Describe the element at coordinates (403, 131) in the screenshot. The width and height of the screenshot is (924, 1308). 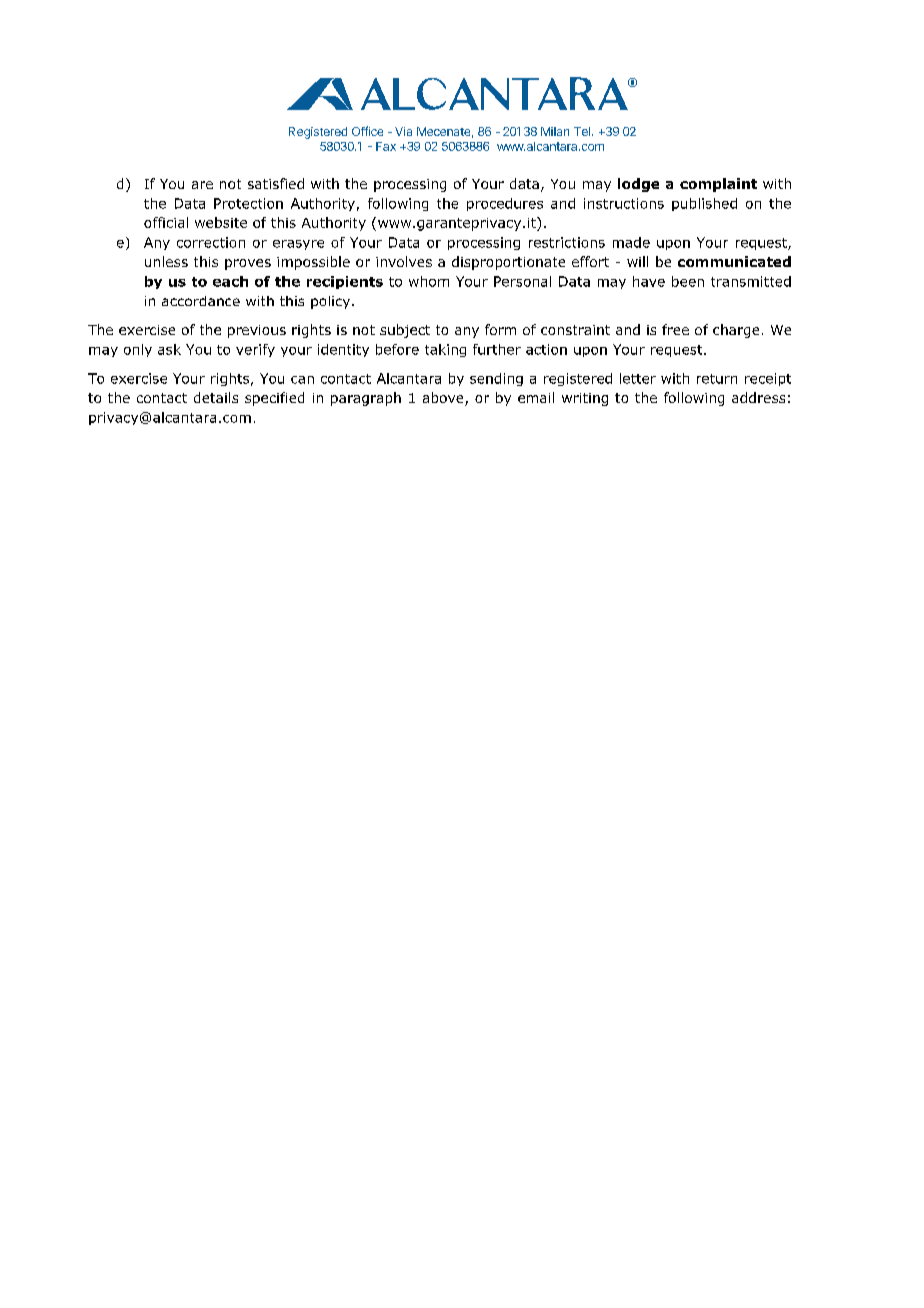
I see `Via` at that location.
